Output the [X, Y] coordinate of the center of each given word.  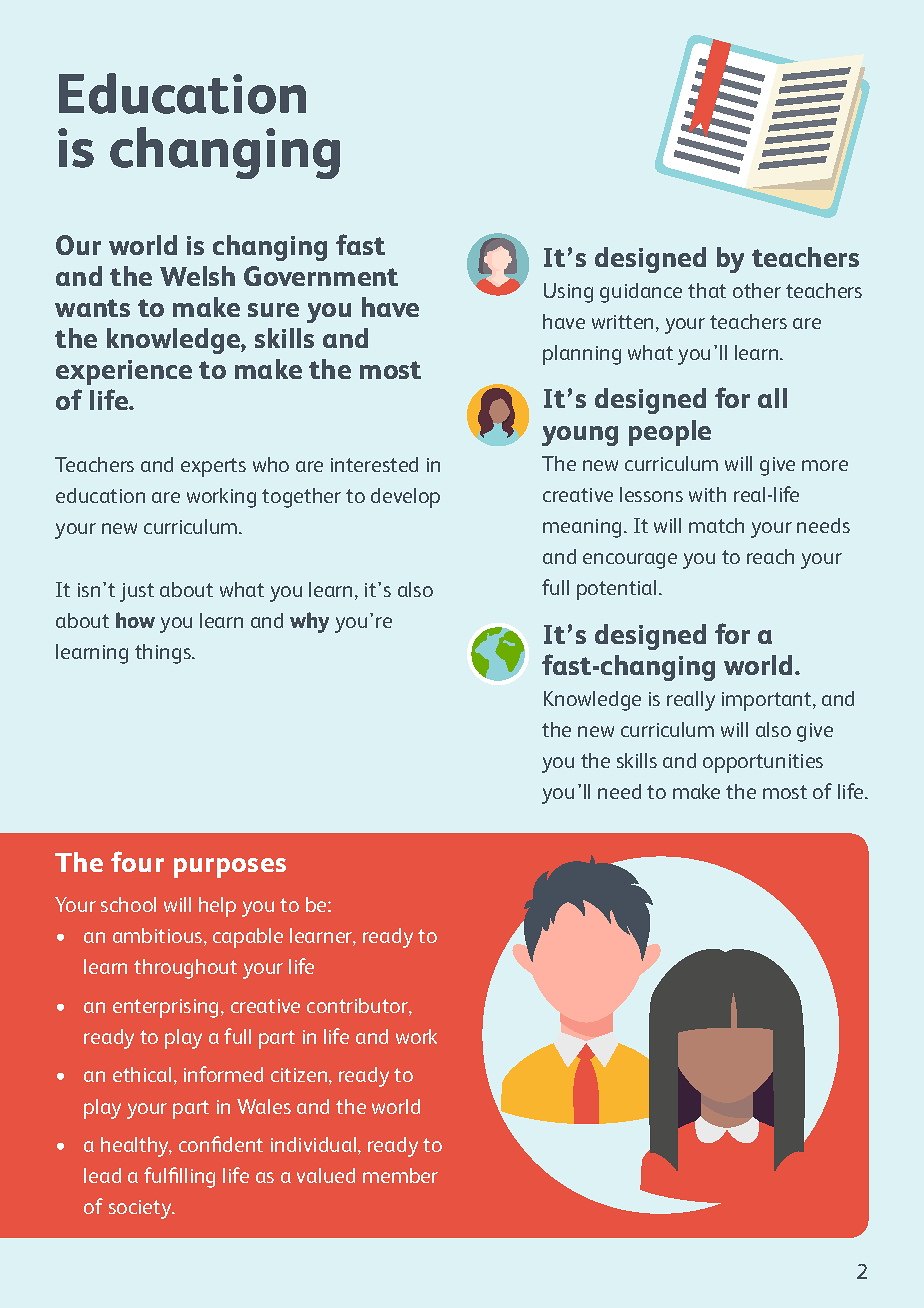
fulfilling [179, 1177]
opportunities [763, 763]
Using [568, 293]
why [309, 622]
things [164, 654]
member [400, 1175]
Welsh [197, 276]
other [757, 290]
